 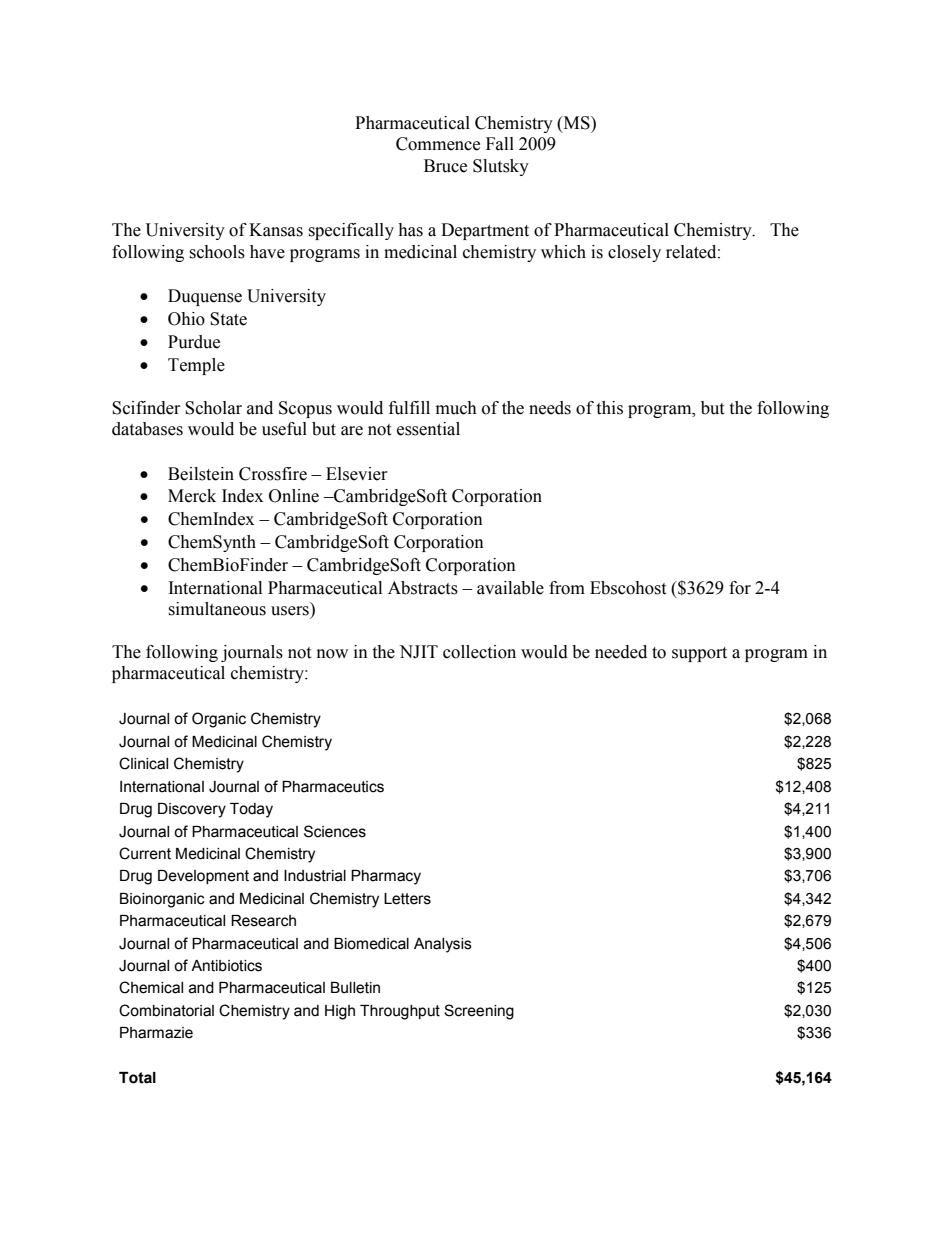 What do you see at coordinates (386, 877) in the image?
I see `Pharmacy` at bounding box center [386, 877].
